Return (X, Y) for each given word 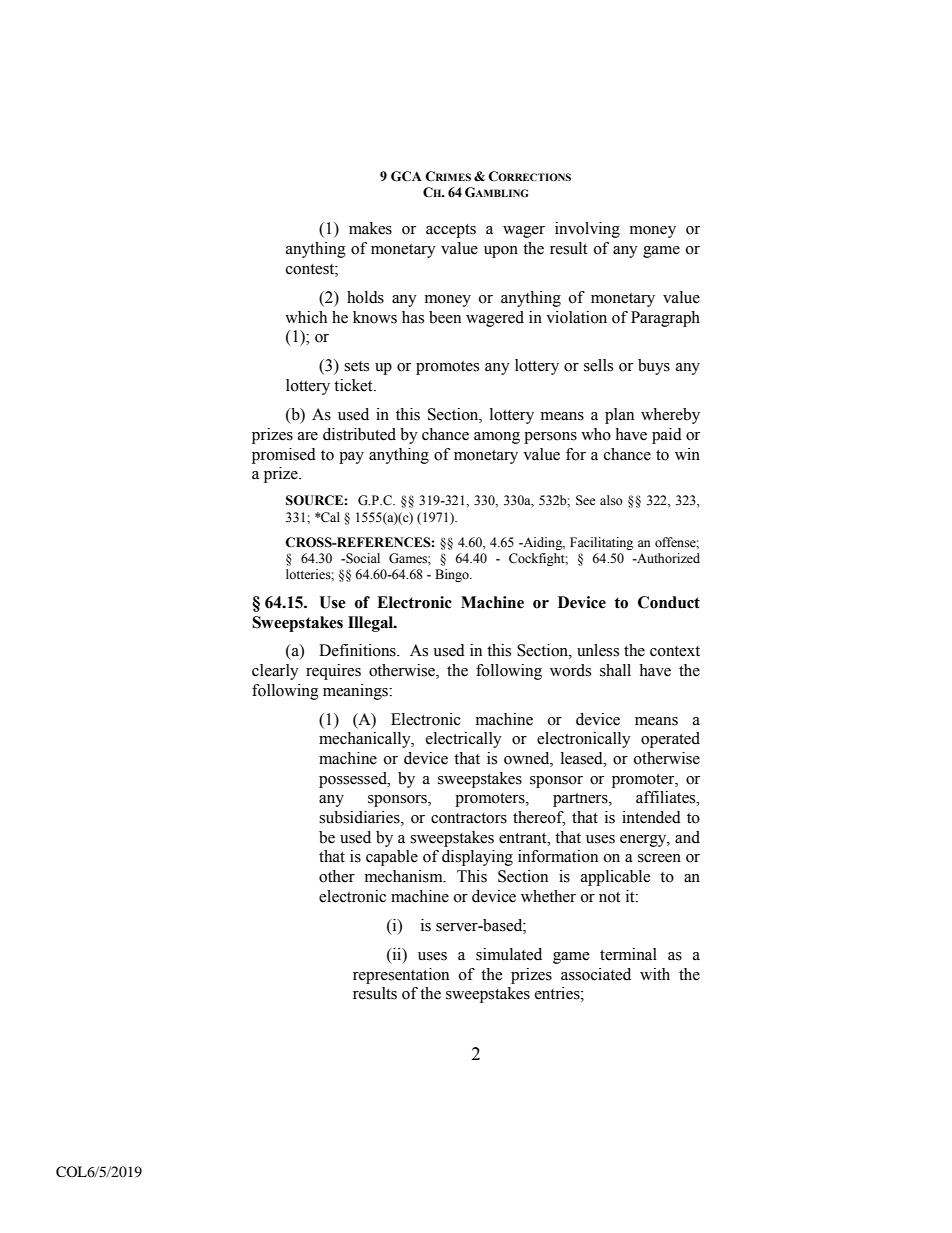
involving (587, 230)
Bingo (453, 575)
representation (401, 976)
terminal (628, 954)
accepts (451, 231)
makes (370, 228)
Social (362, 558)
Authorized (667, 558)
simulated (509, 954)
